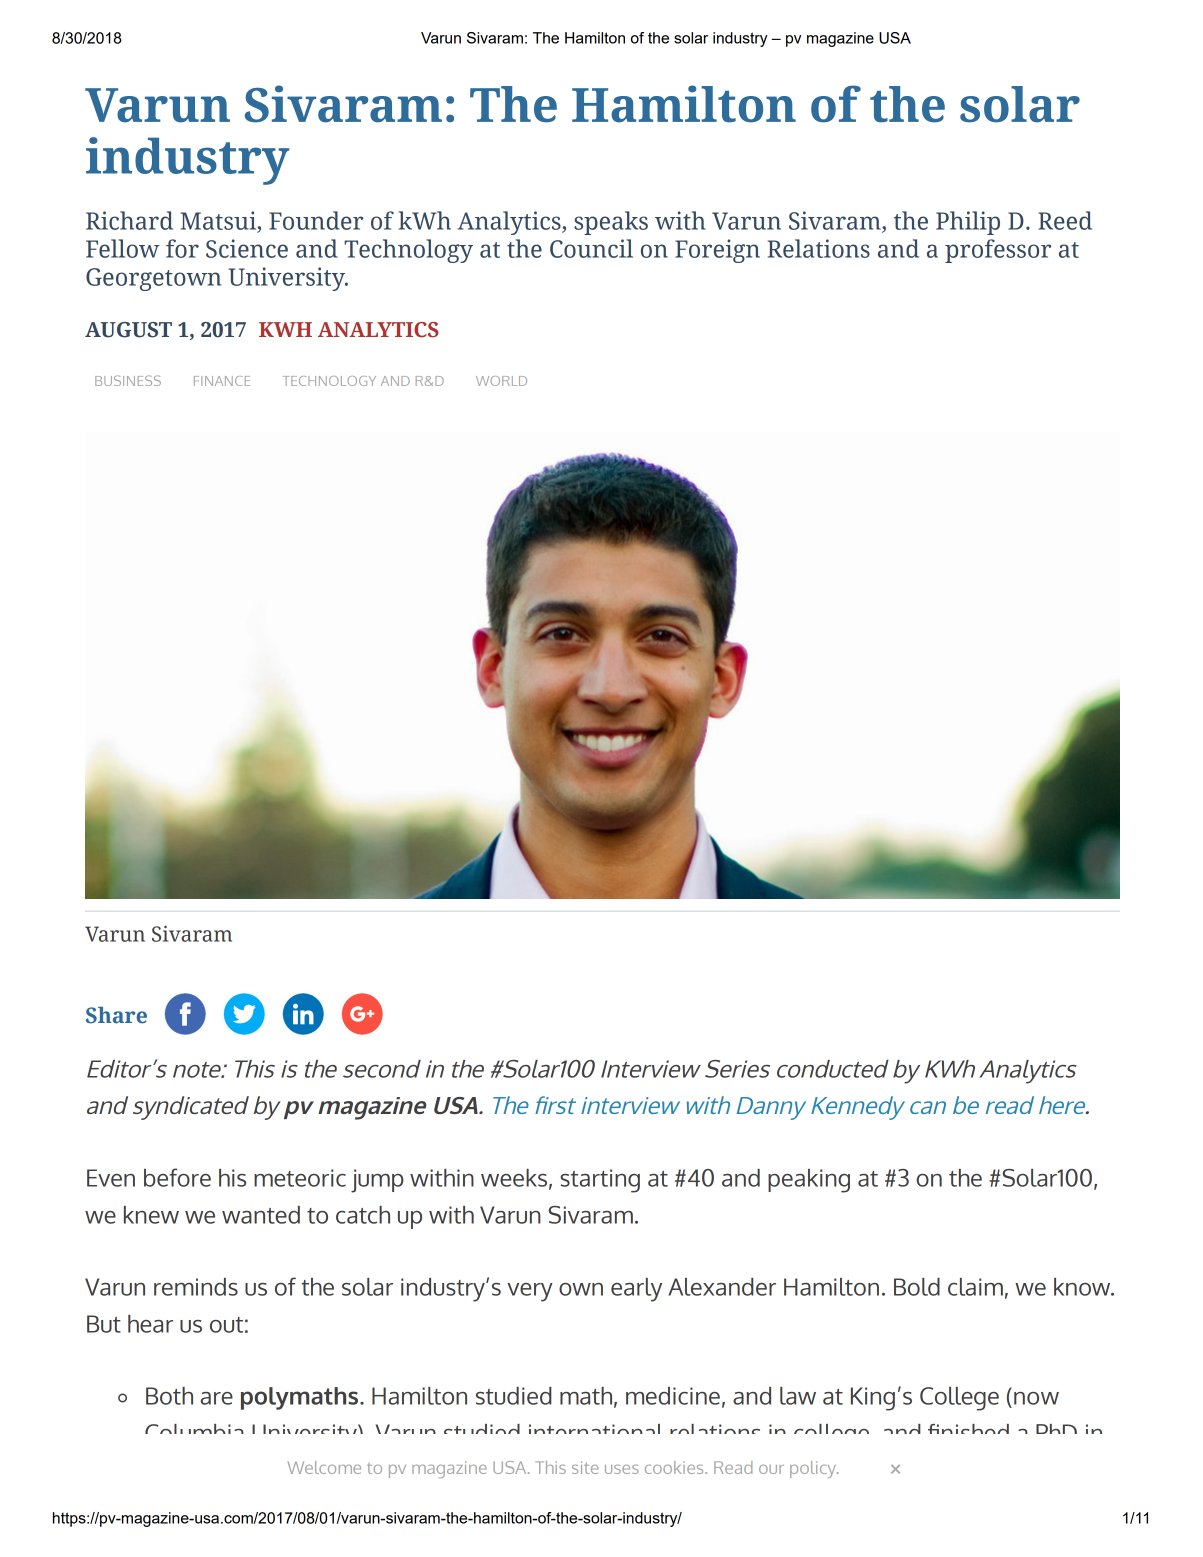 The image size is (1203, 1557). What do you see at coordinates (194, 1429) in the image?
I see `Columbia` at bounding box center [194, 1429].
